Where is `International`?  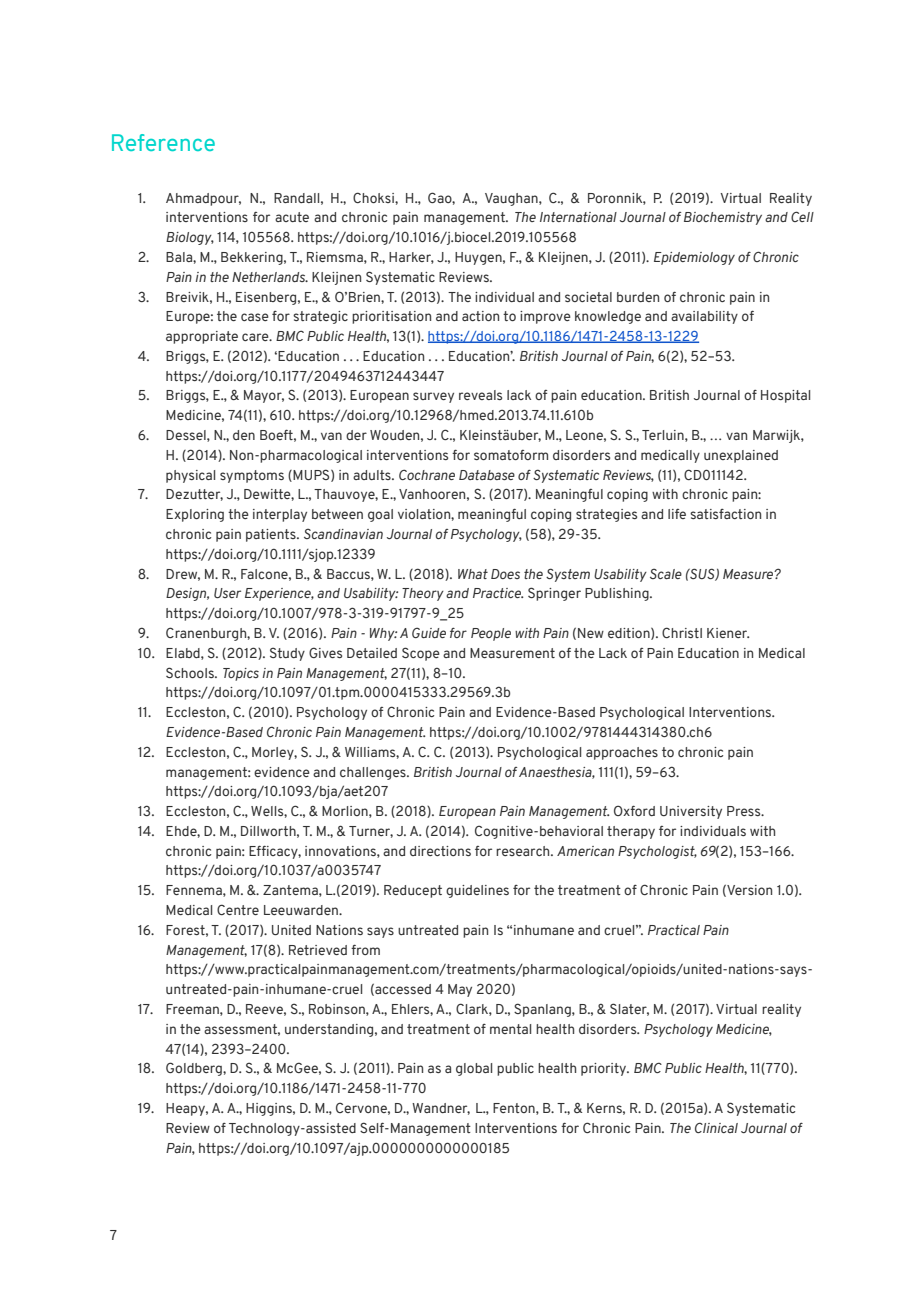 International is located at coordinates (578, 217).
